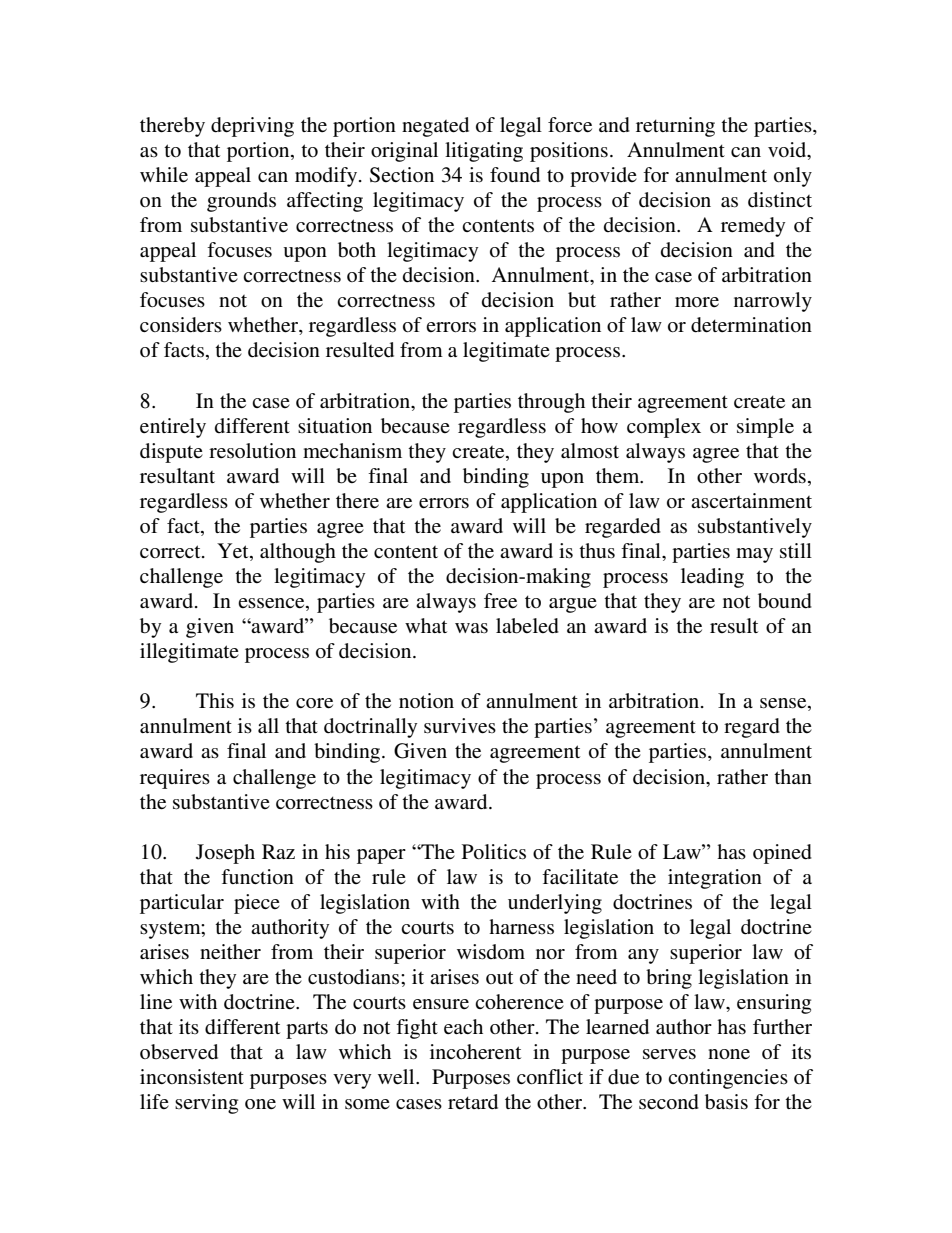 This image has width=952, height=1233. I want to click on Yet, so click(234, 552).
